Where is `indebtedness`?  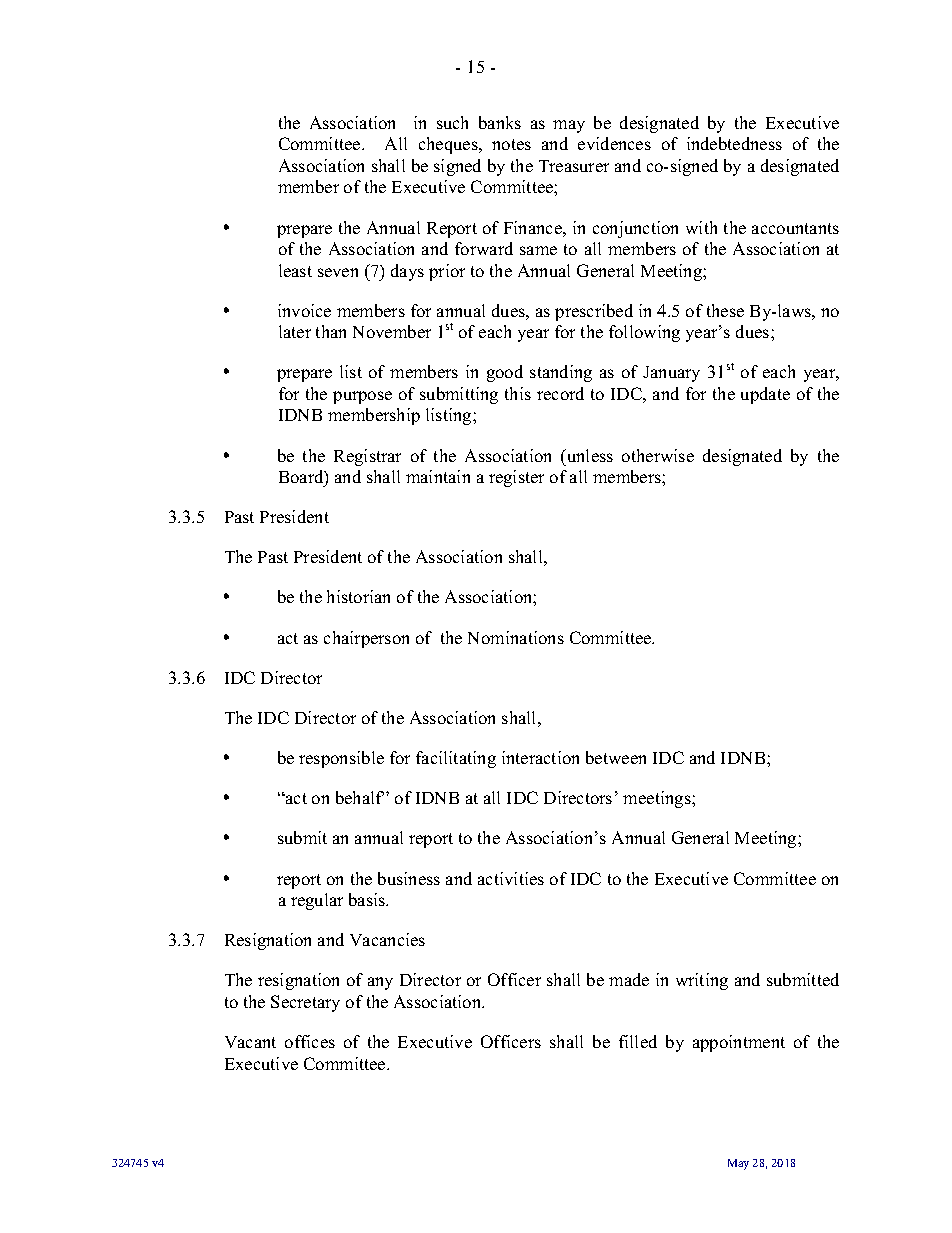
indebtedness is located at coordinates (734, 143).
